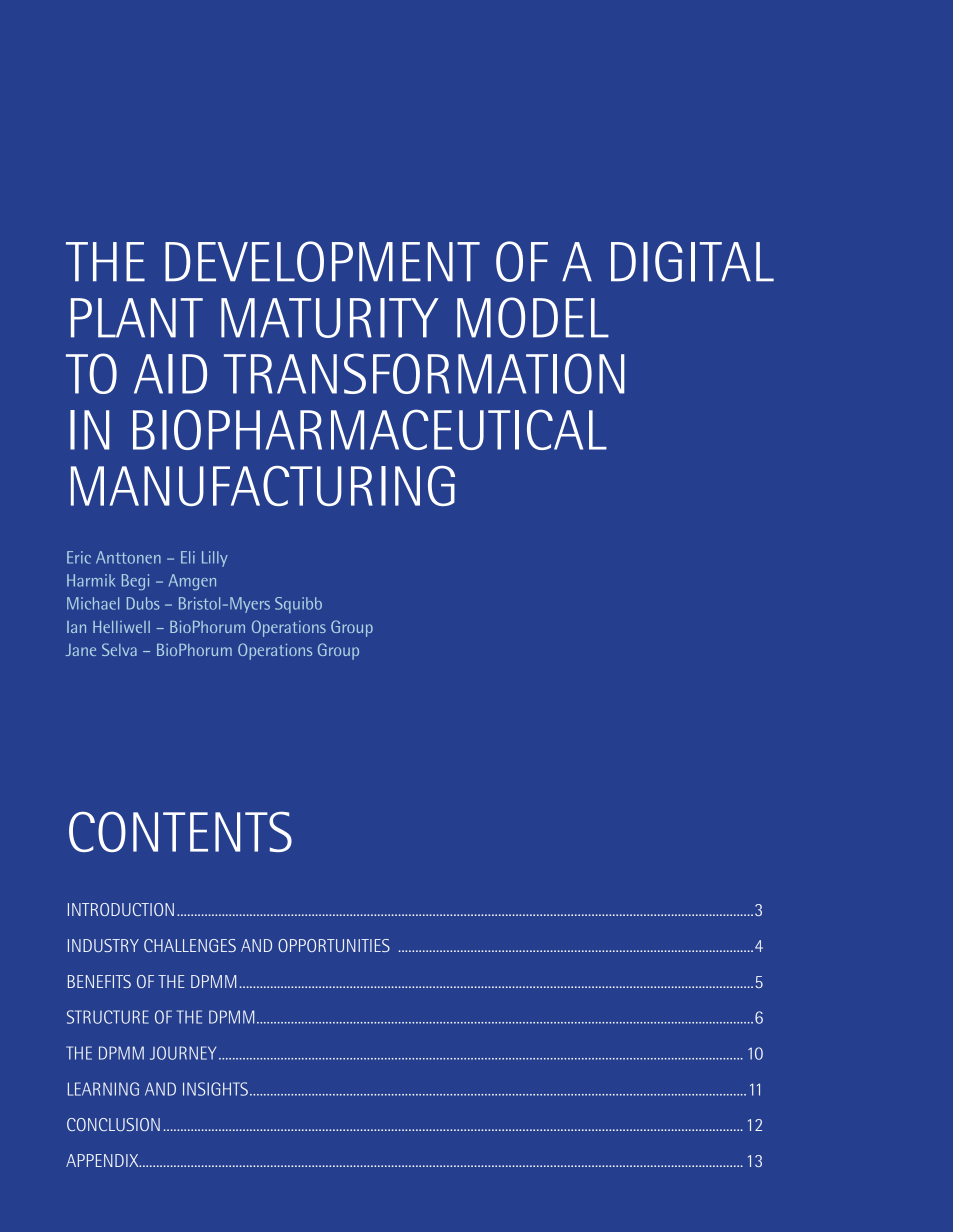 This screenshot has height=1232, width=953. I want to click on INDUSTRY, so click(103, 945).
